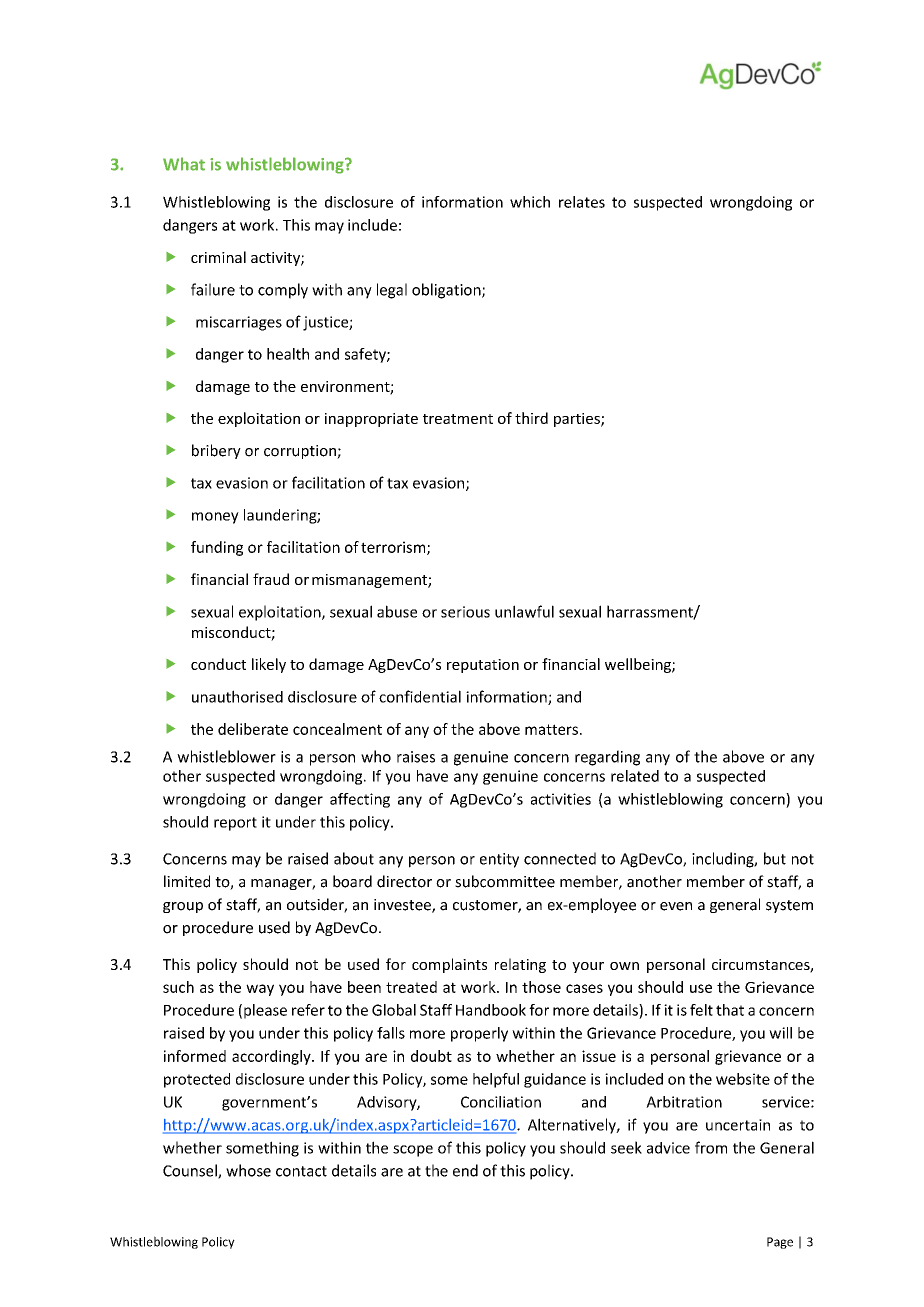 The height and width of the document is (1307, 924). What do you see at coordinates (248, 1170) in the document?
I see `whose` at bounding box center [248, 1170].
